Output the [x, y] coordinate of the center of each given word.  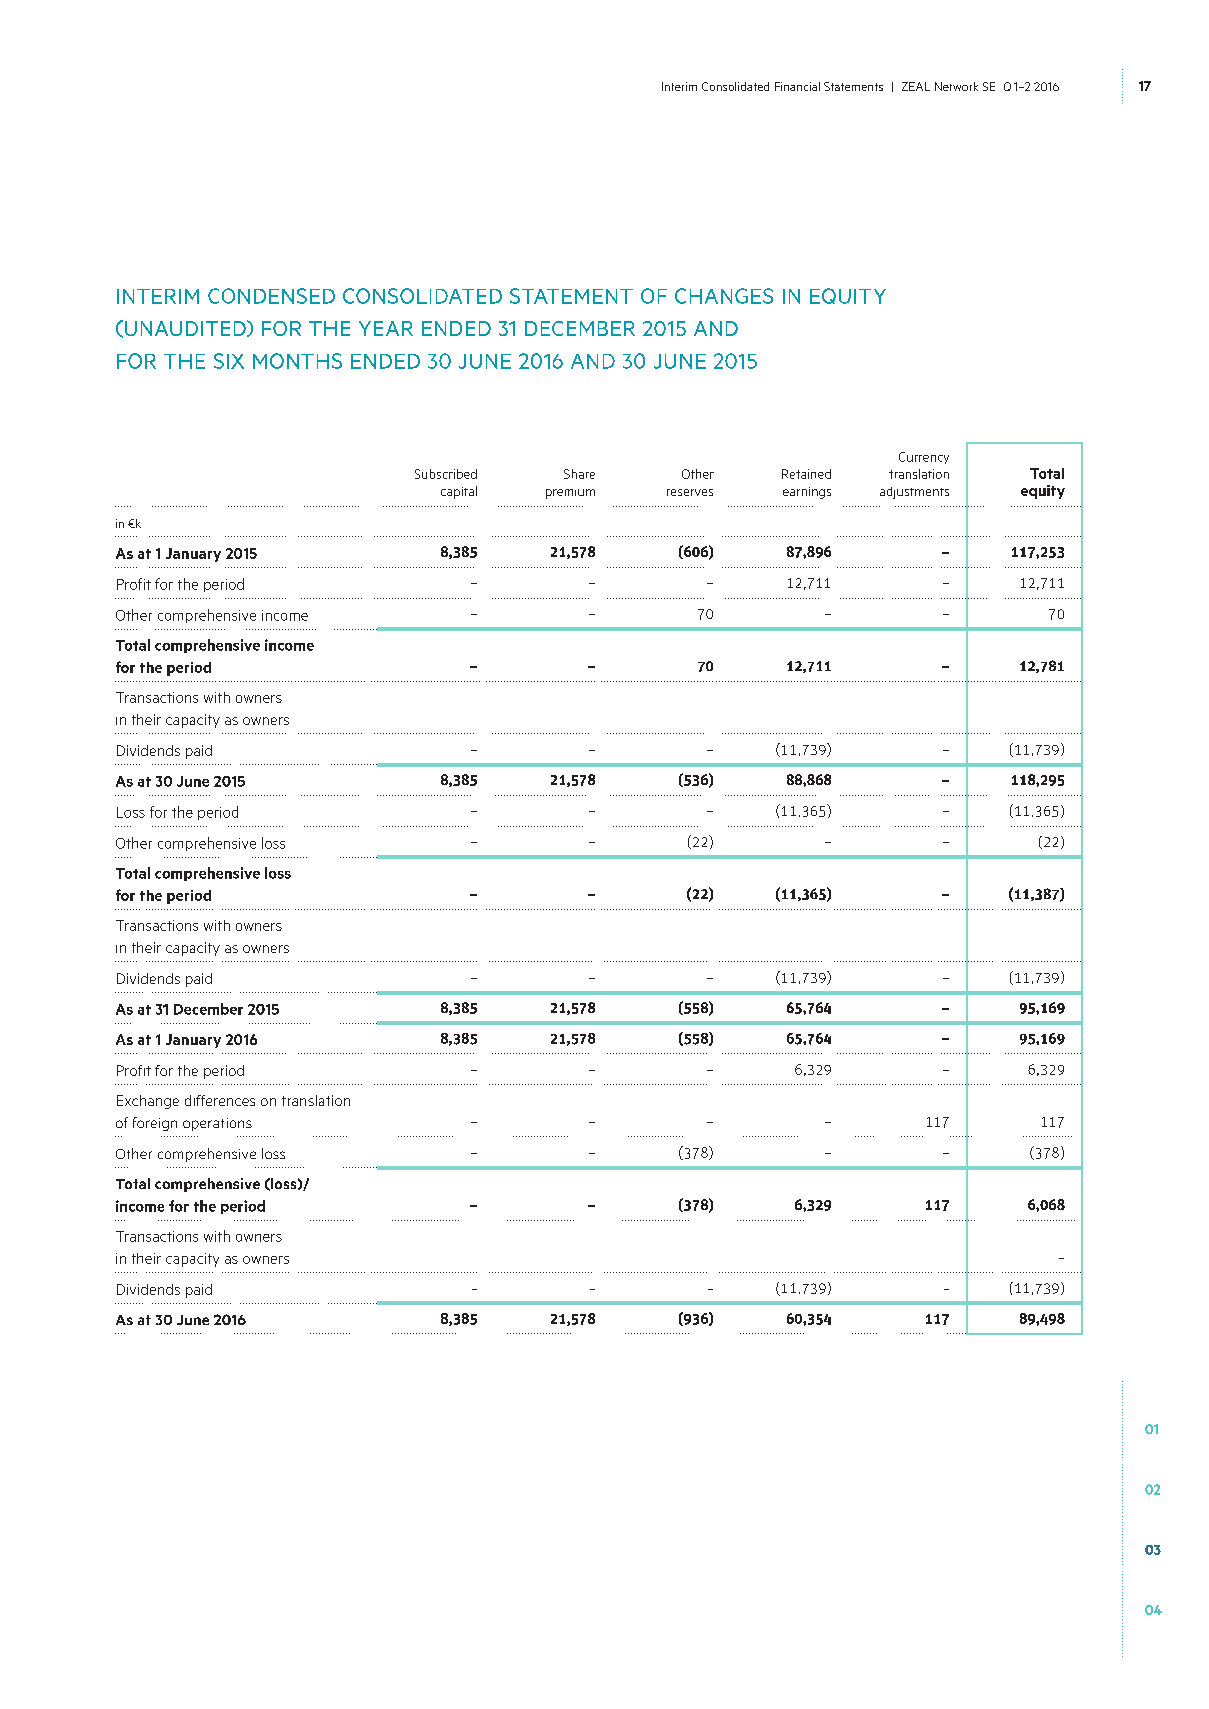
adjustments [914, 493]
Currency [924, 458]
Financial [797, 86]
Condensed [271, 296]
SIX [229, 361]
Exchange [148, 1102]
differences [220, 1100]
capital [459, 492]
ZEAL [916, 86]
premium [570, 494]
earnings [807, 493]
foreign [155, 1124]
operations [217, 1124]
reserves [690, 492]
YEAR [386, 328]
